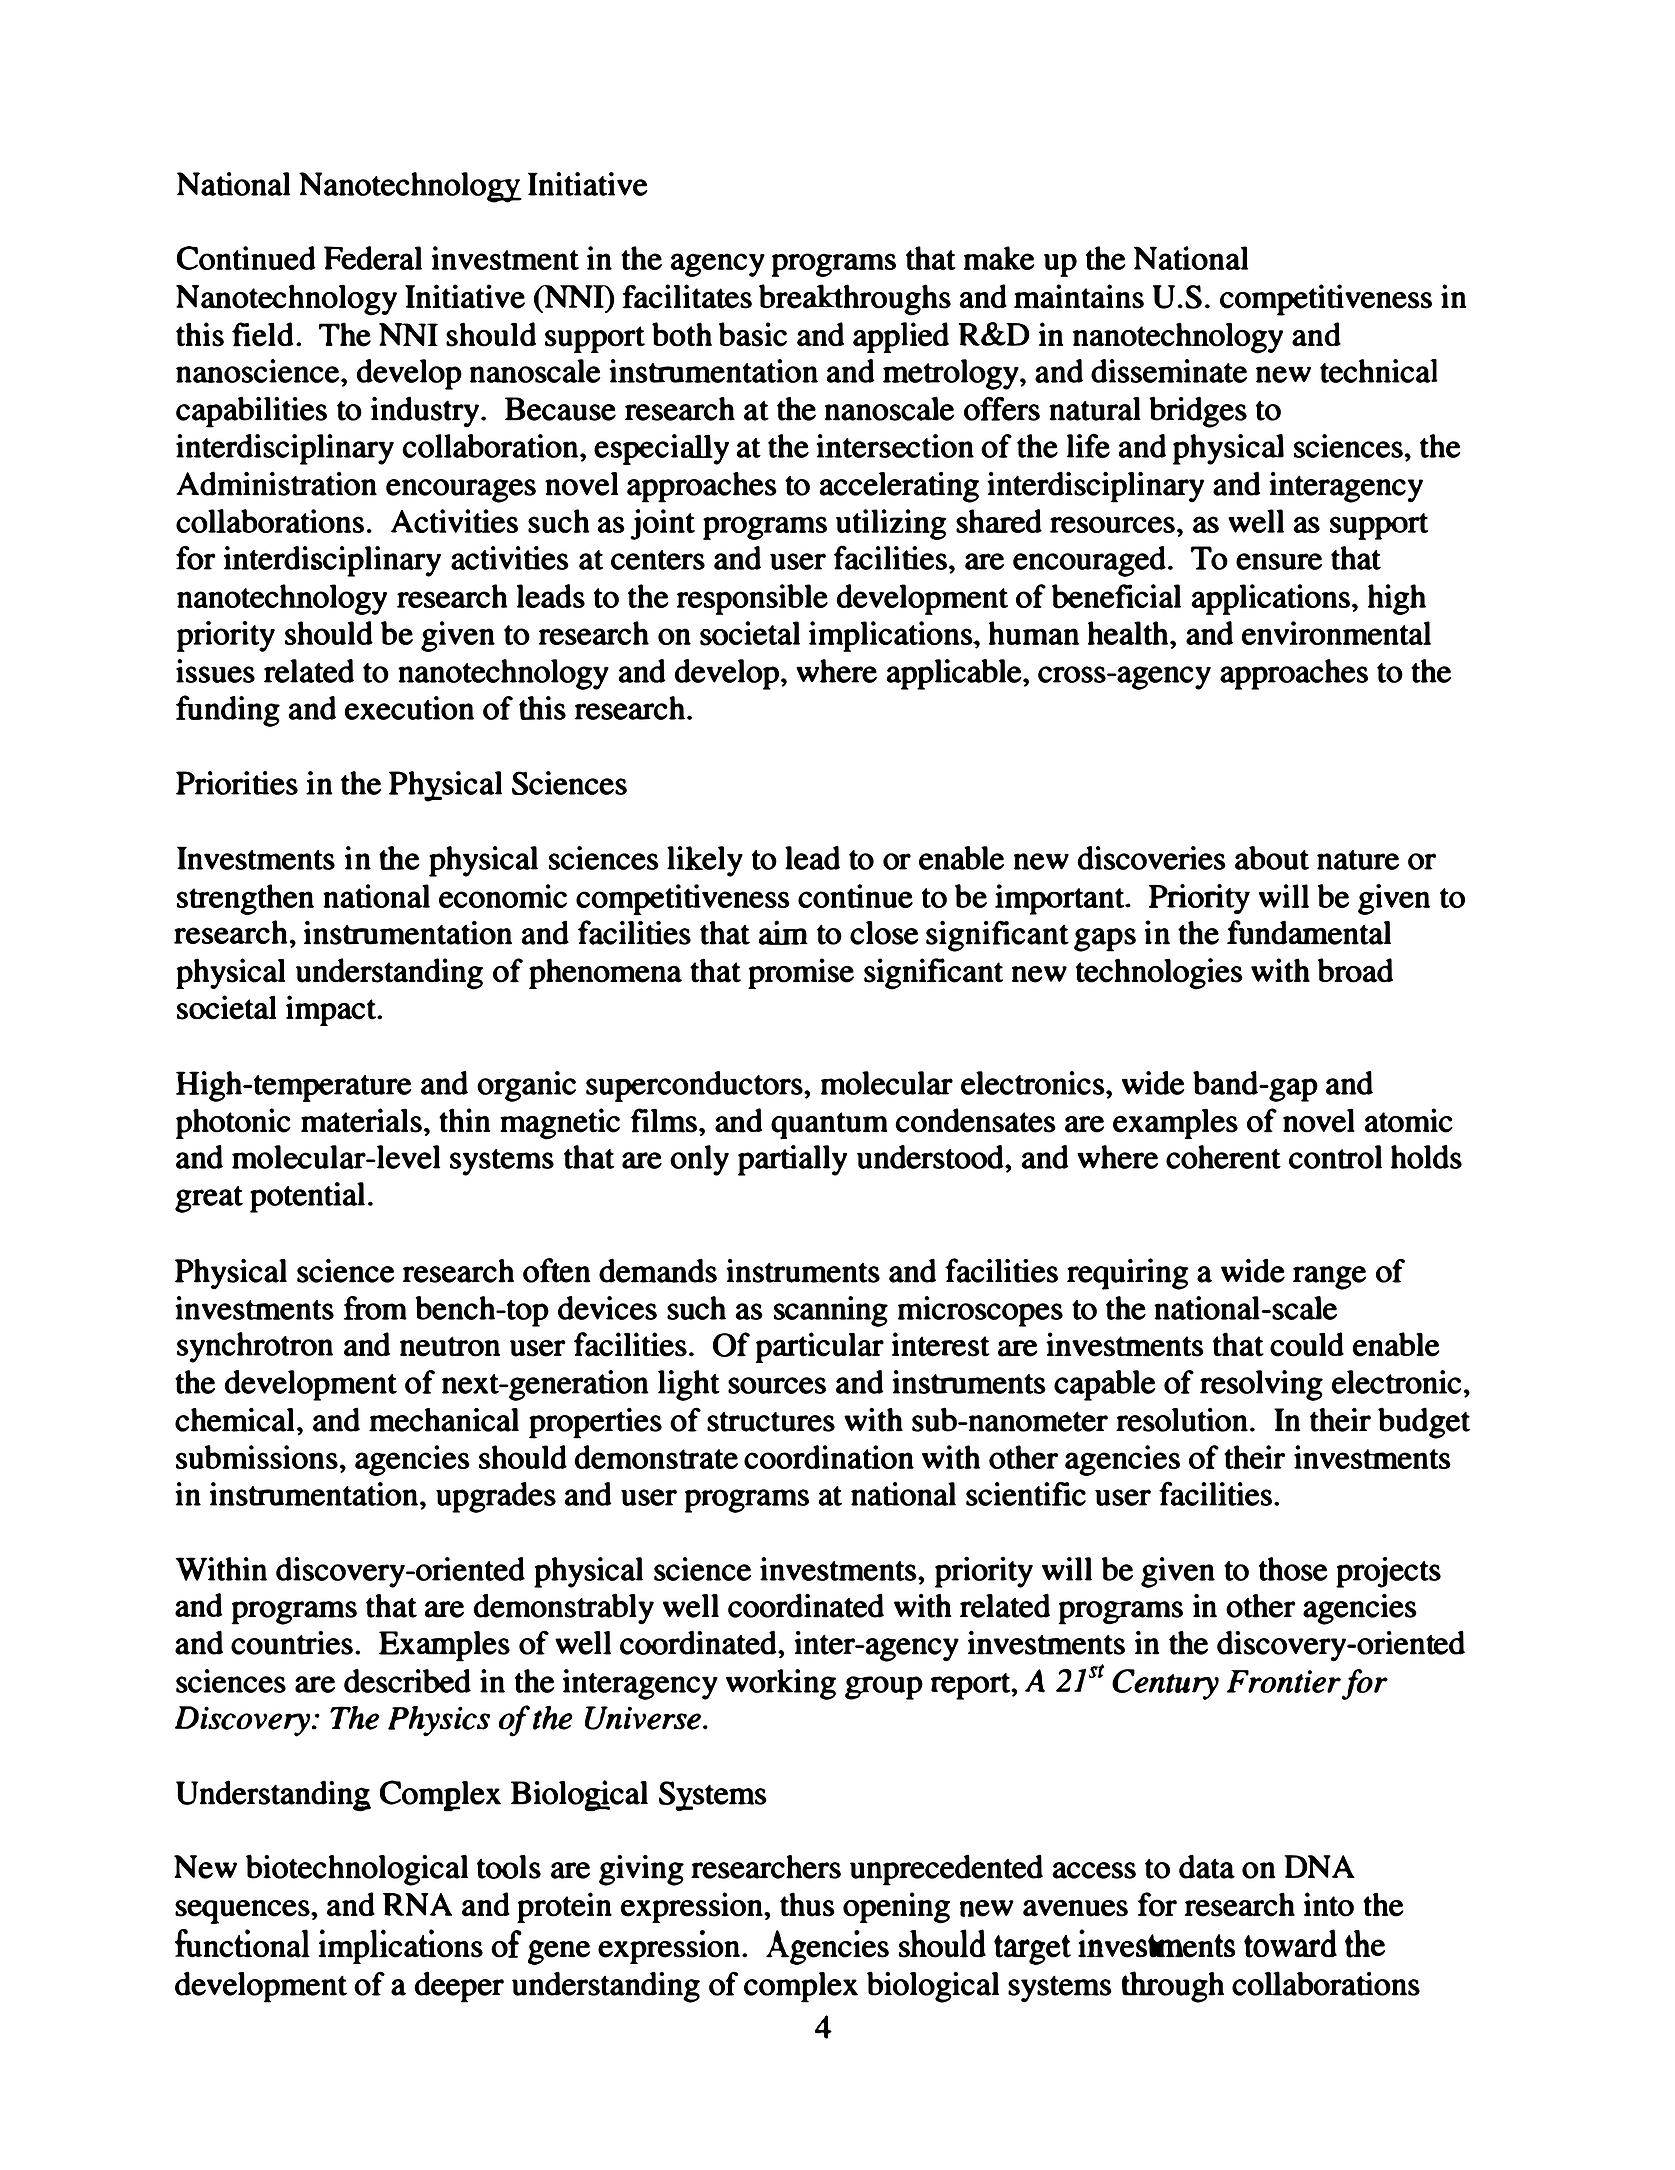 The width and height of the image is (1675, 2170). I want to click on mechanical, so click(444, 1420).
